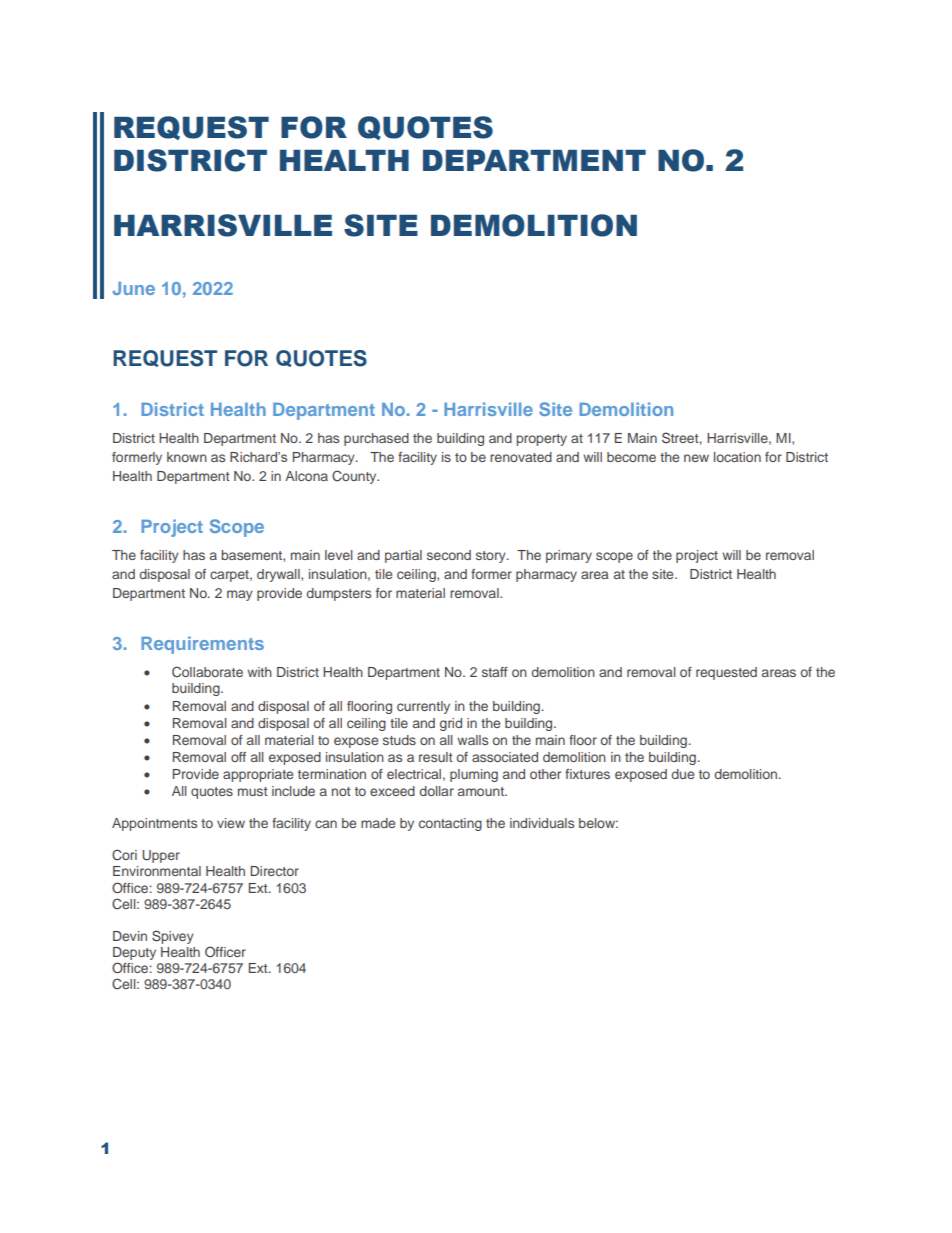 The image size is (952, 1233). What do you see at coordinates (134, 288) in the page?
I see `June` at bounding box center [134, 288].
